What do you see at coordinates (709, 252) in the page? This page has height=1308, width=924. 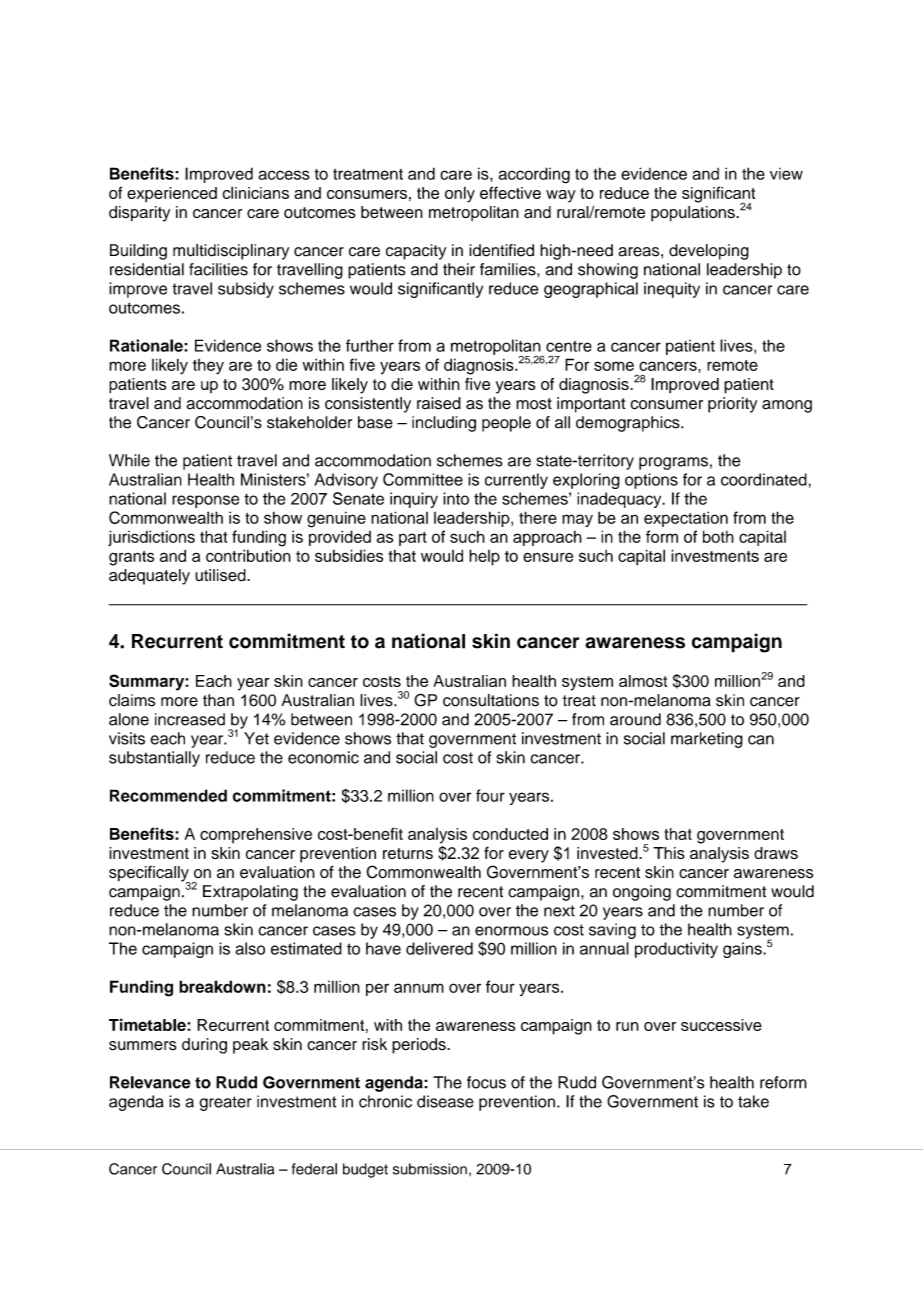 I see `developing` at bounding box center [709, 252].
